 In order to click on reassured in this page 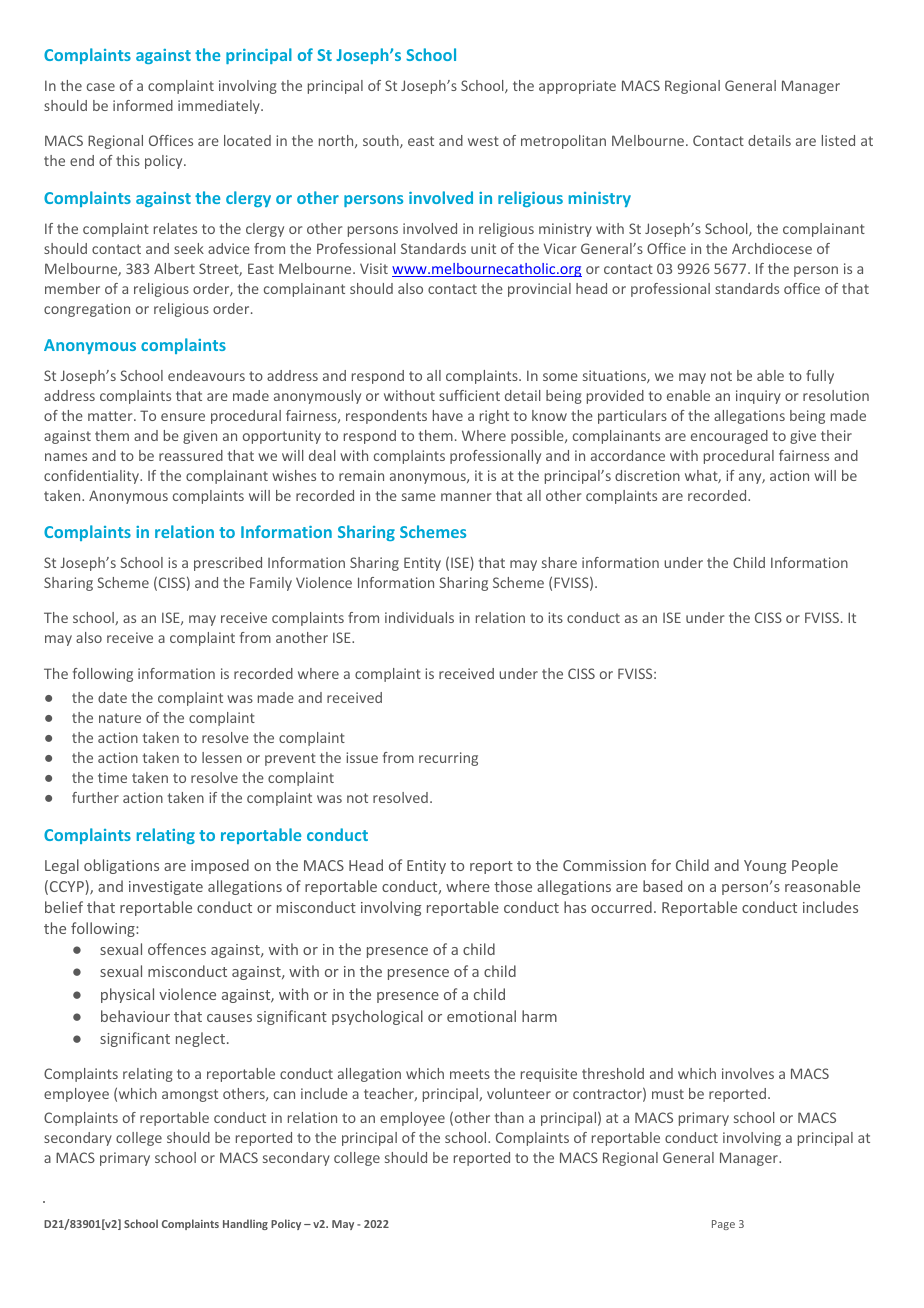, I will do `click(191, 455)`.
